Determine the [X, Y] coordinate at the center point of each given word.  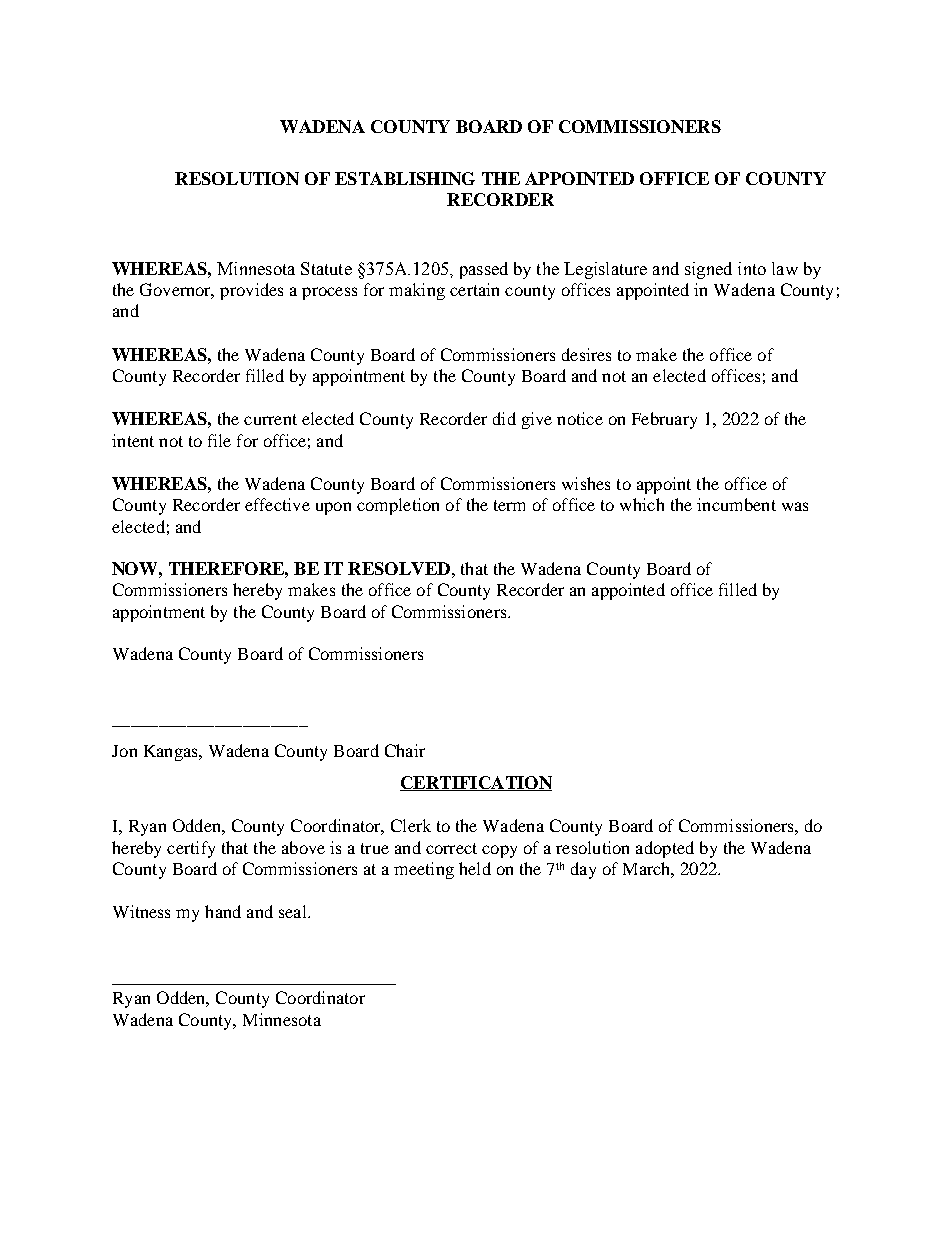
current [270, 419]
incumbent [736, 504]
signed [708, 270]
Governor [177, 291]
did [504, 418]
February [664, 420]
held [475, 868]
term [509, 505]
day [583, 870]
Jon [124, 751]
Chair [405, 750]
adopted [665, 849]
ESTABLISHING [405, 178]
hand [223, 911]
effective [277, 504]
